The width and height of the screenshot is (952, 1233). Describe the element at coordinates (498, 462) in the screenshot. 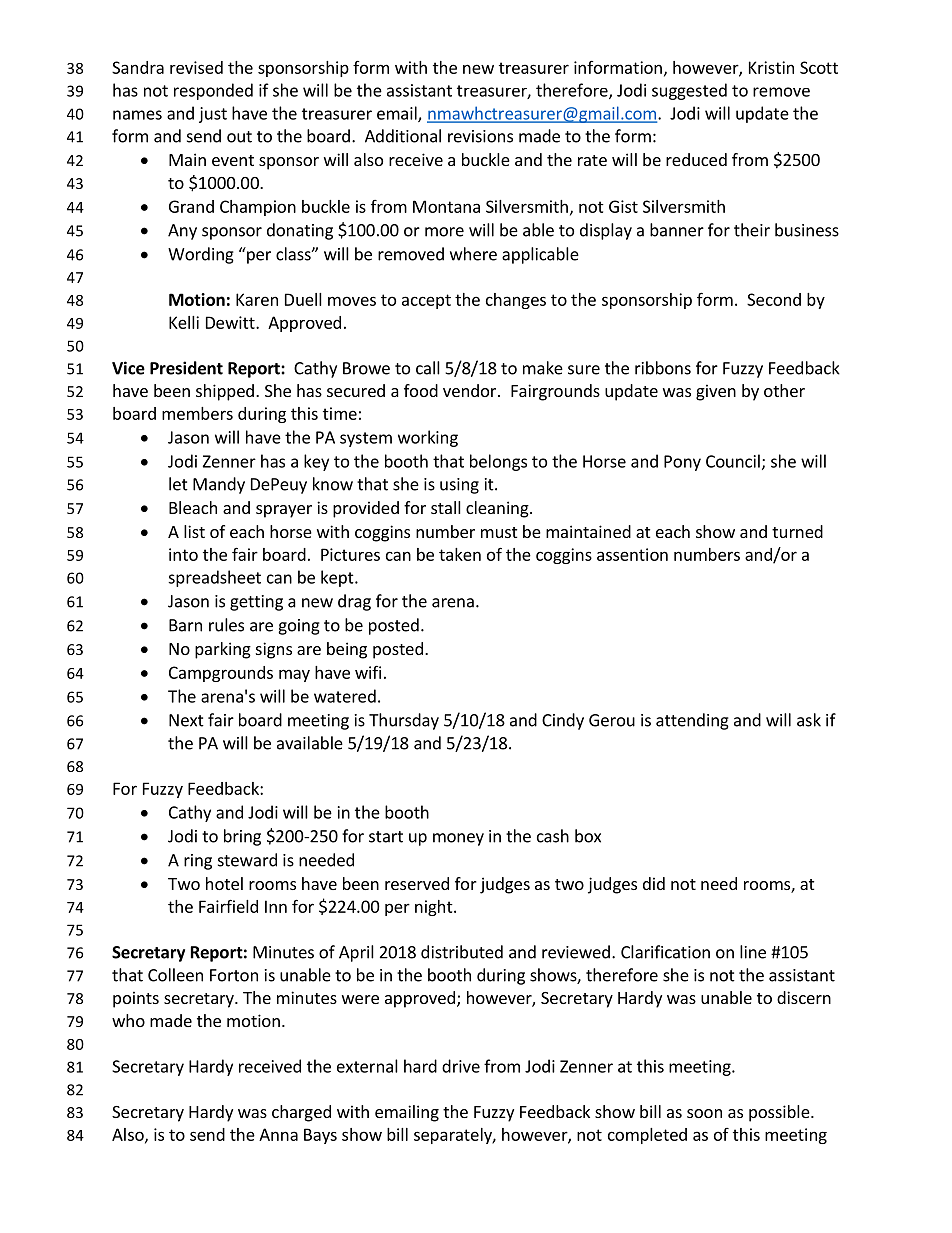

I see `belongs` at that location.
